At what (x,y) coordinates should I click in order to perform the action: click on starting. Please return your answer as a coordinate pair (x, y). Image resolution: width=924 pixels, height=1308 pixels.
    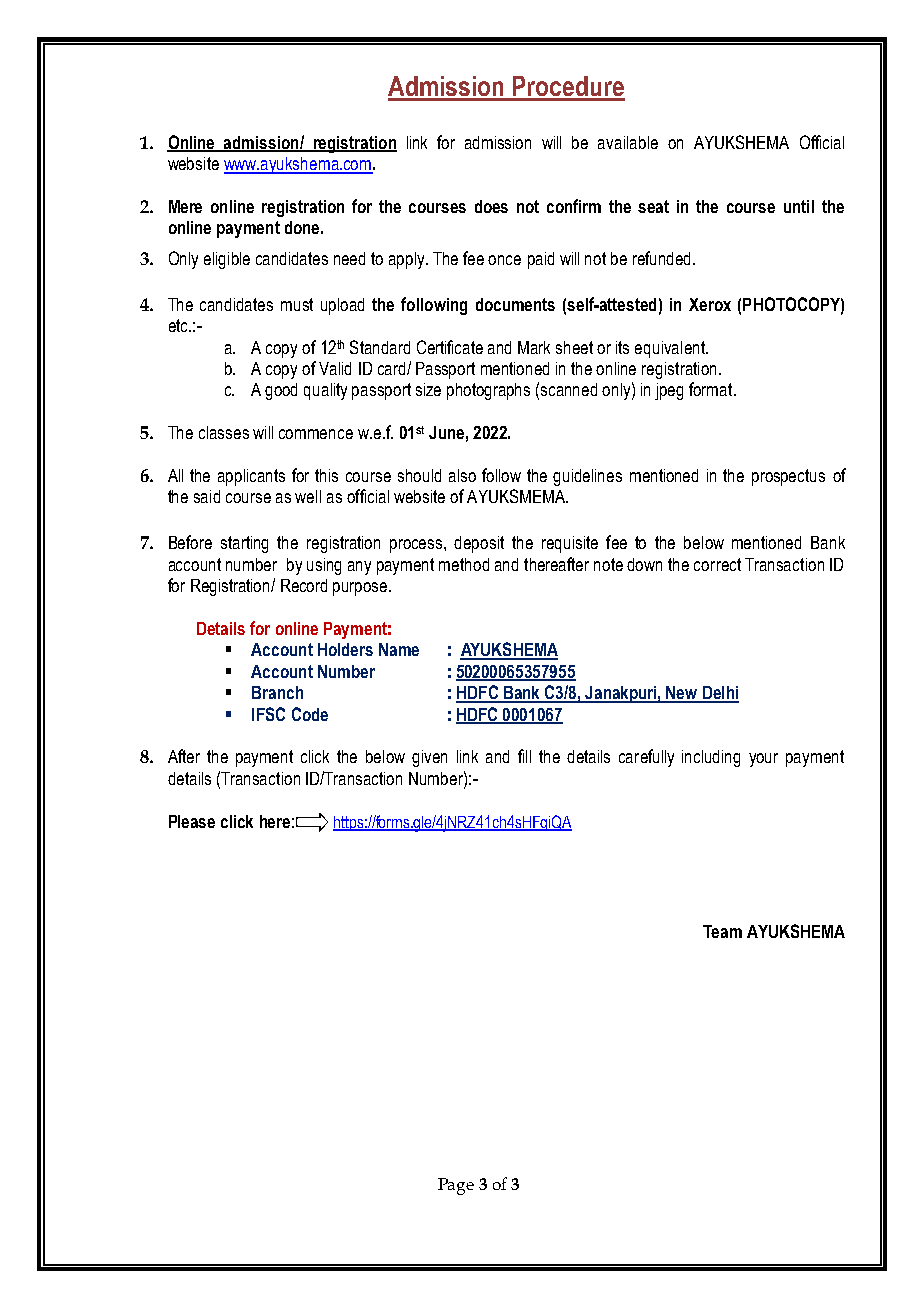
    Looking at the image, I should click on (244, 544).
